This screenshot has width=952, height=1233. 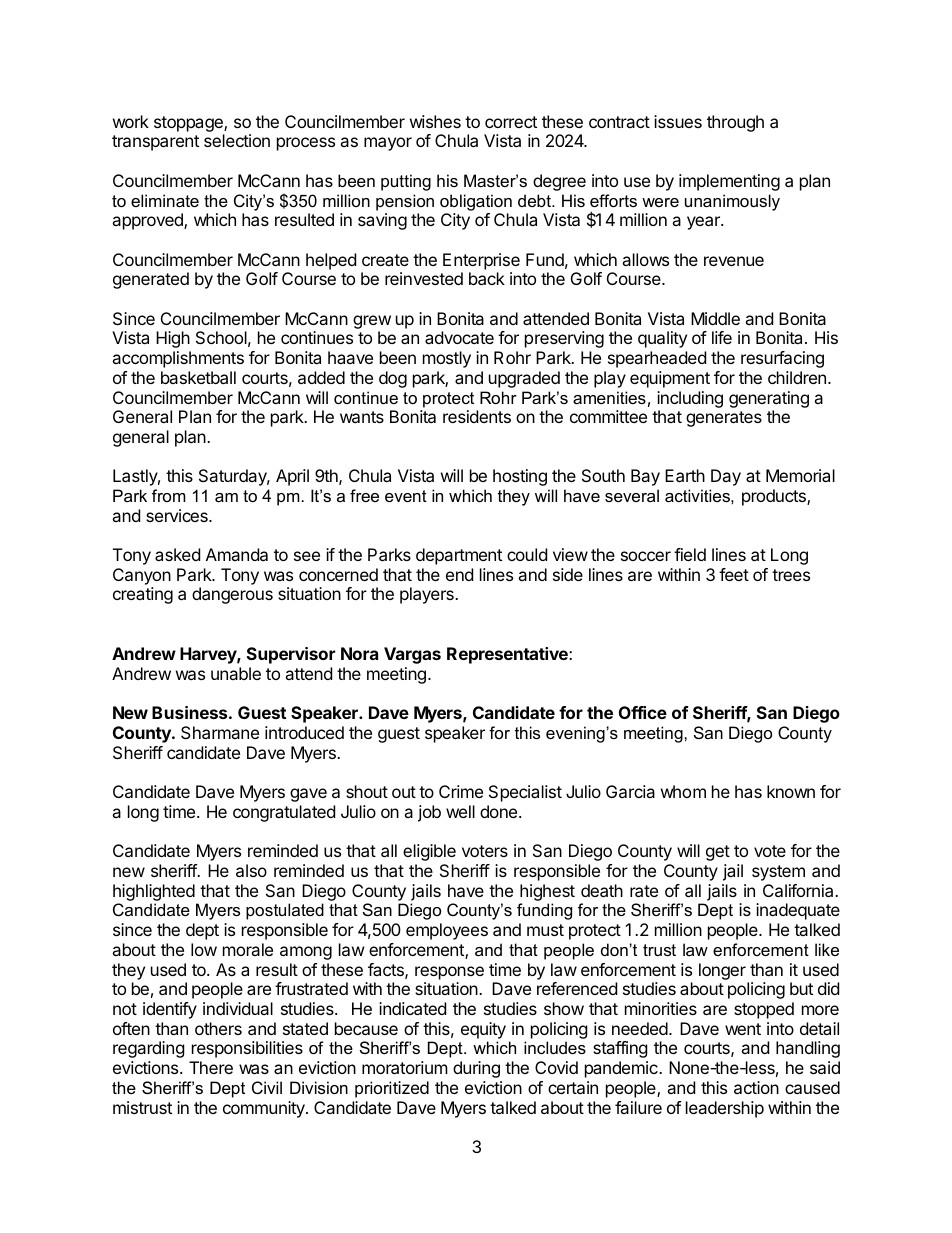 I want to click on dangerous, so click(x=232, y=595).
